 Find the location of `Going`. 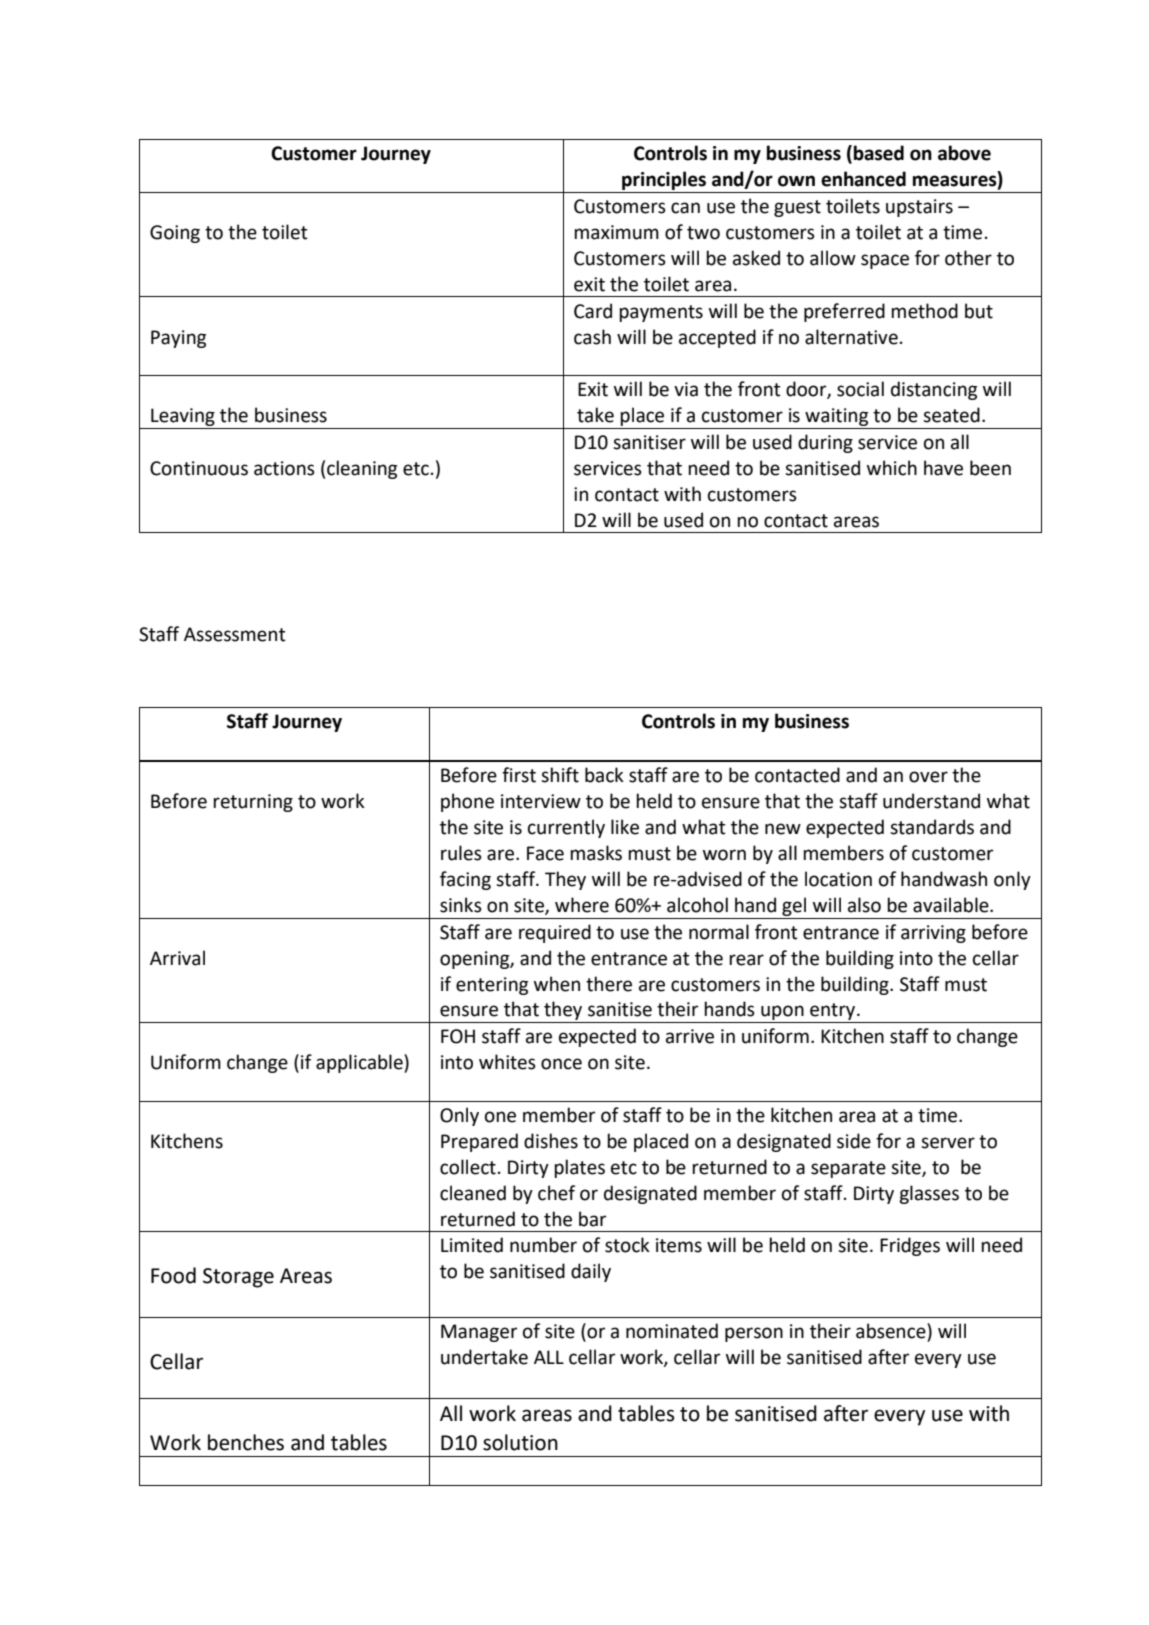

Going is located at coordinates (175, 234).
